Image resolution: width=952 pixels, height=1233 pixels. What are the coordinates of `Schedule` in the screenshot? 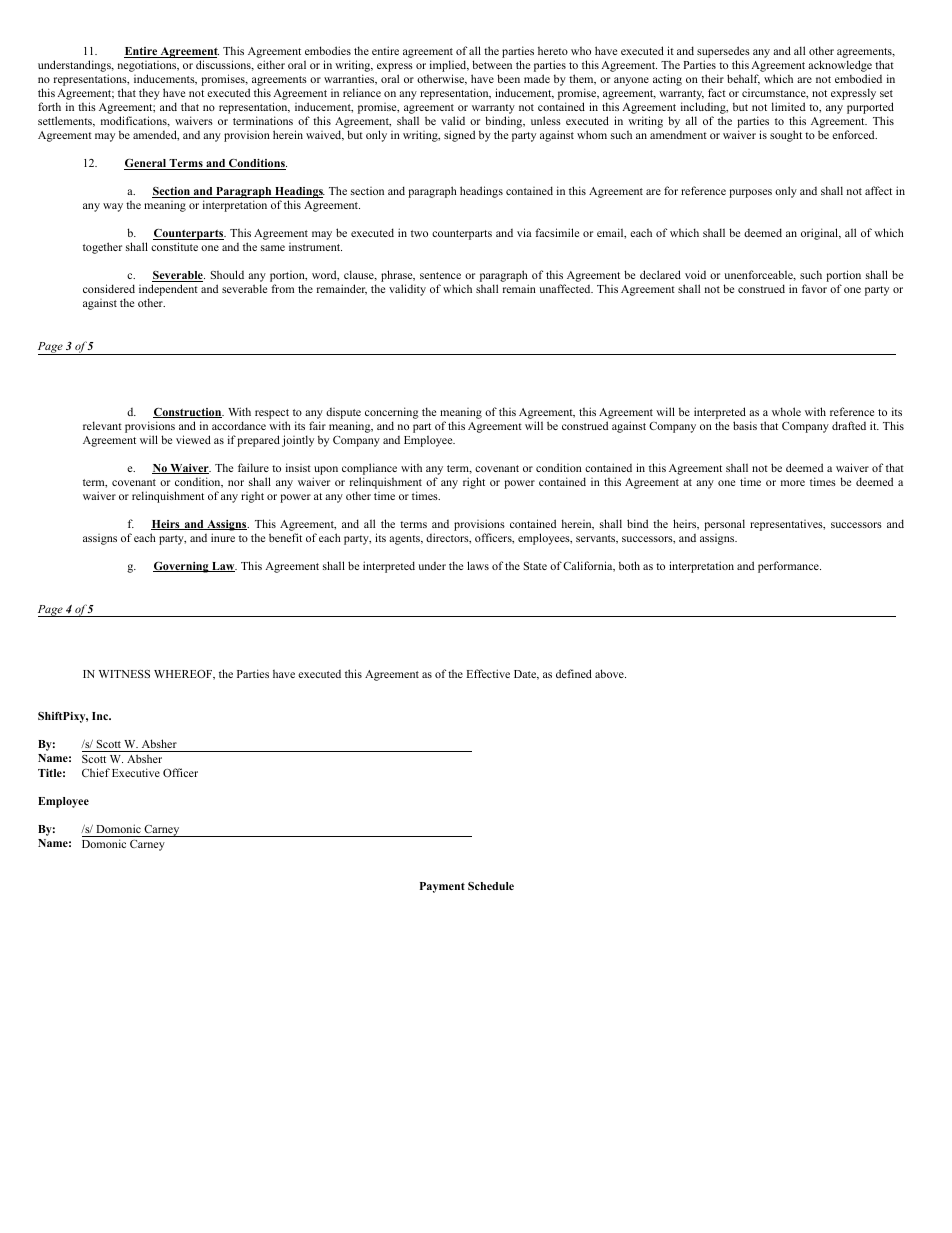 It's located at (491, 886).
